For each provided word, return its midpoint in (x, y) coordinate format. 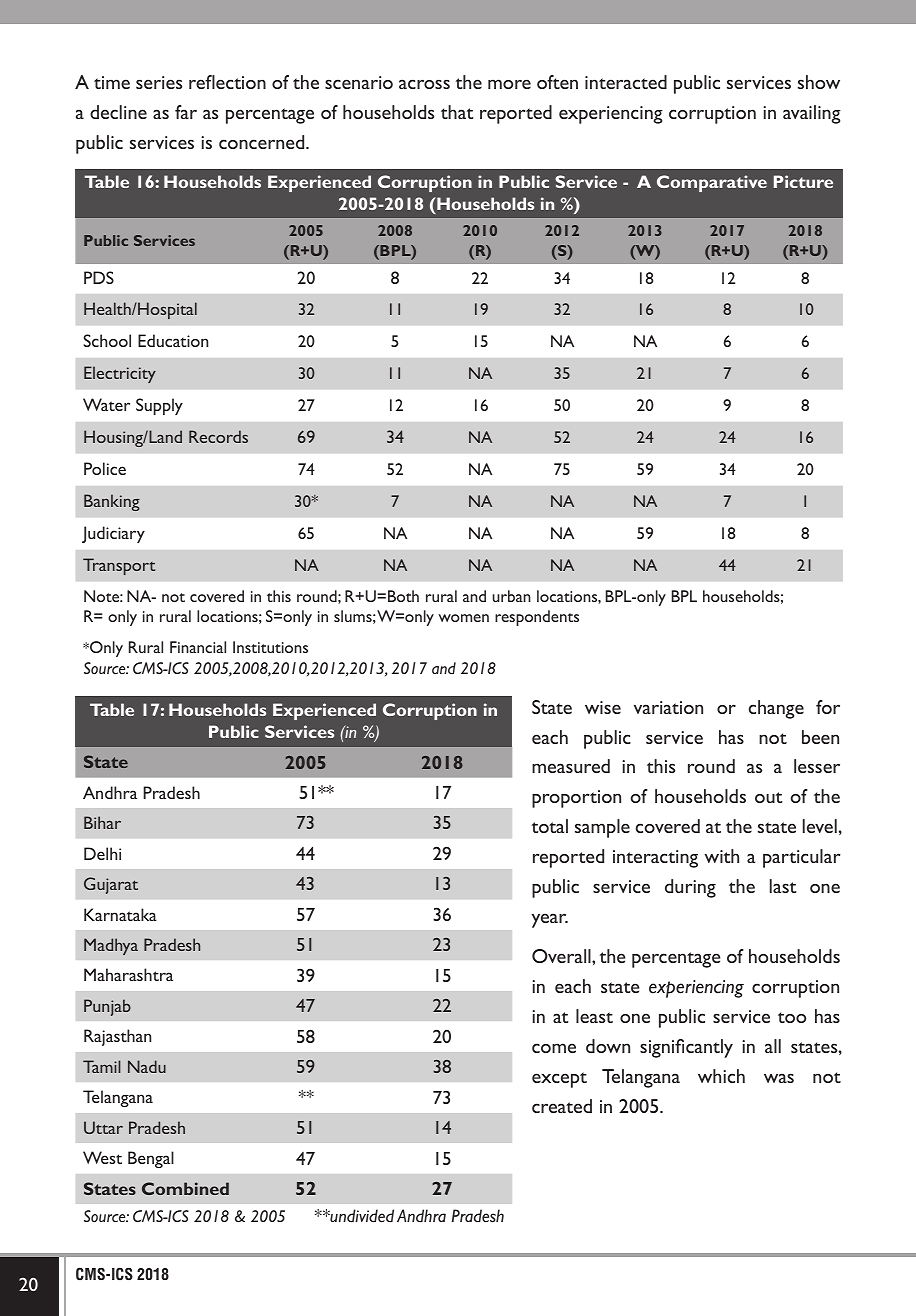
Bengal (151, 1159)
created (562, 1106)
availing (812, 114)
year (550, 920)
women (463, 618)
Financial (198, 647)
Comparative (712, 183)
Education (173, 340)
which (721, 1076)
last (783, 886)
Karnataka (120, 914)
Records (218, 436)
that (457, 112)
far (186, 112)
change (776, 709)
